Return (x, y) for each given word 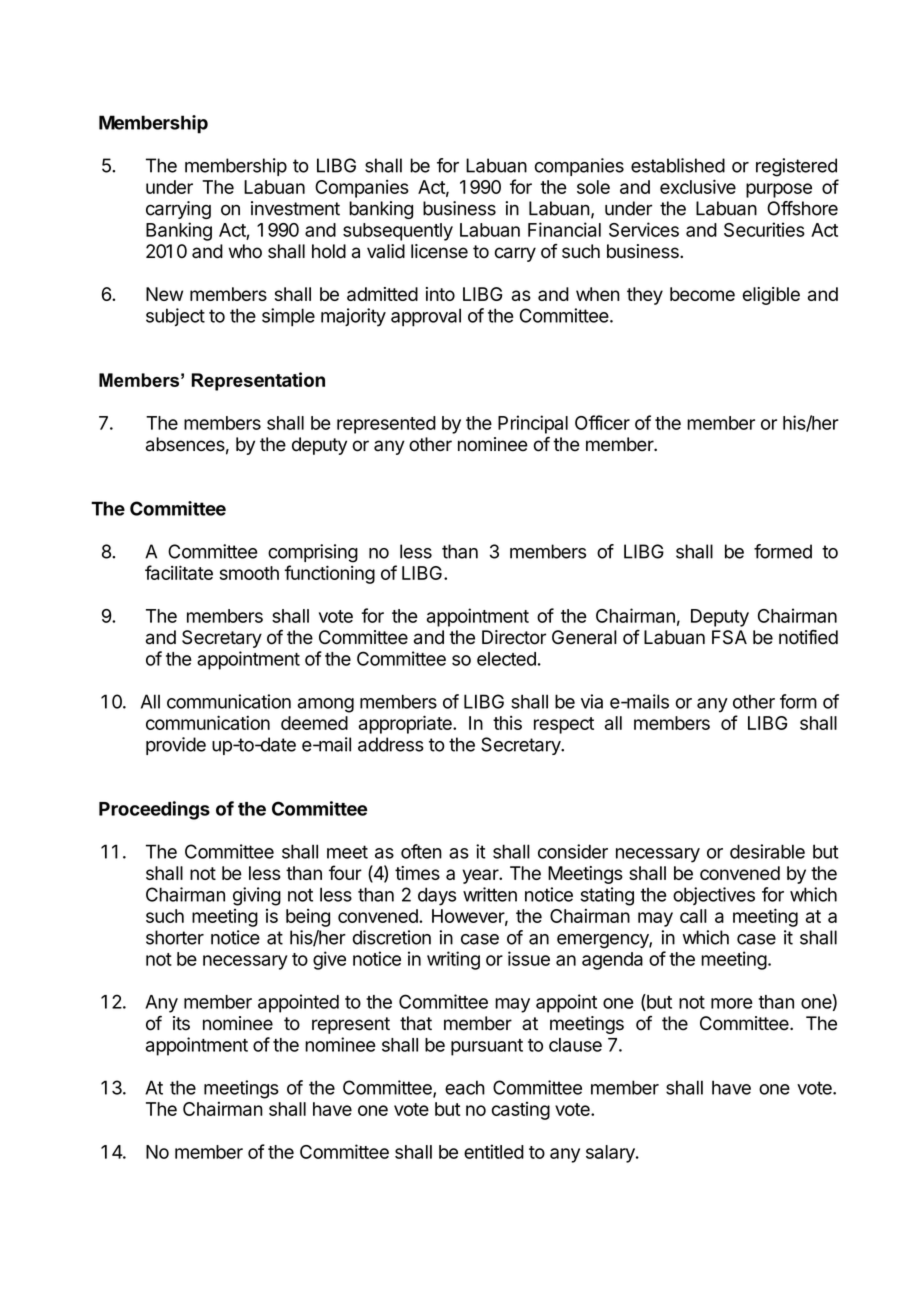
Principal (533, 424)
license (439, 251)
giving (257, 896)
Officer (602, 422)
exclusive (698, 186)
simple (288, 317)
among (326, 705)
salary (611, 1154)
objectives (714, 896)
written (490, 894)
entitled (494, 1151)
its (181, 1023)
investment (295, 208)
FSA (729, 637)
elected (506, 659)
